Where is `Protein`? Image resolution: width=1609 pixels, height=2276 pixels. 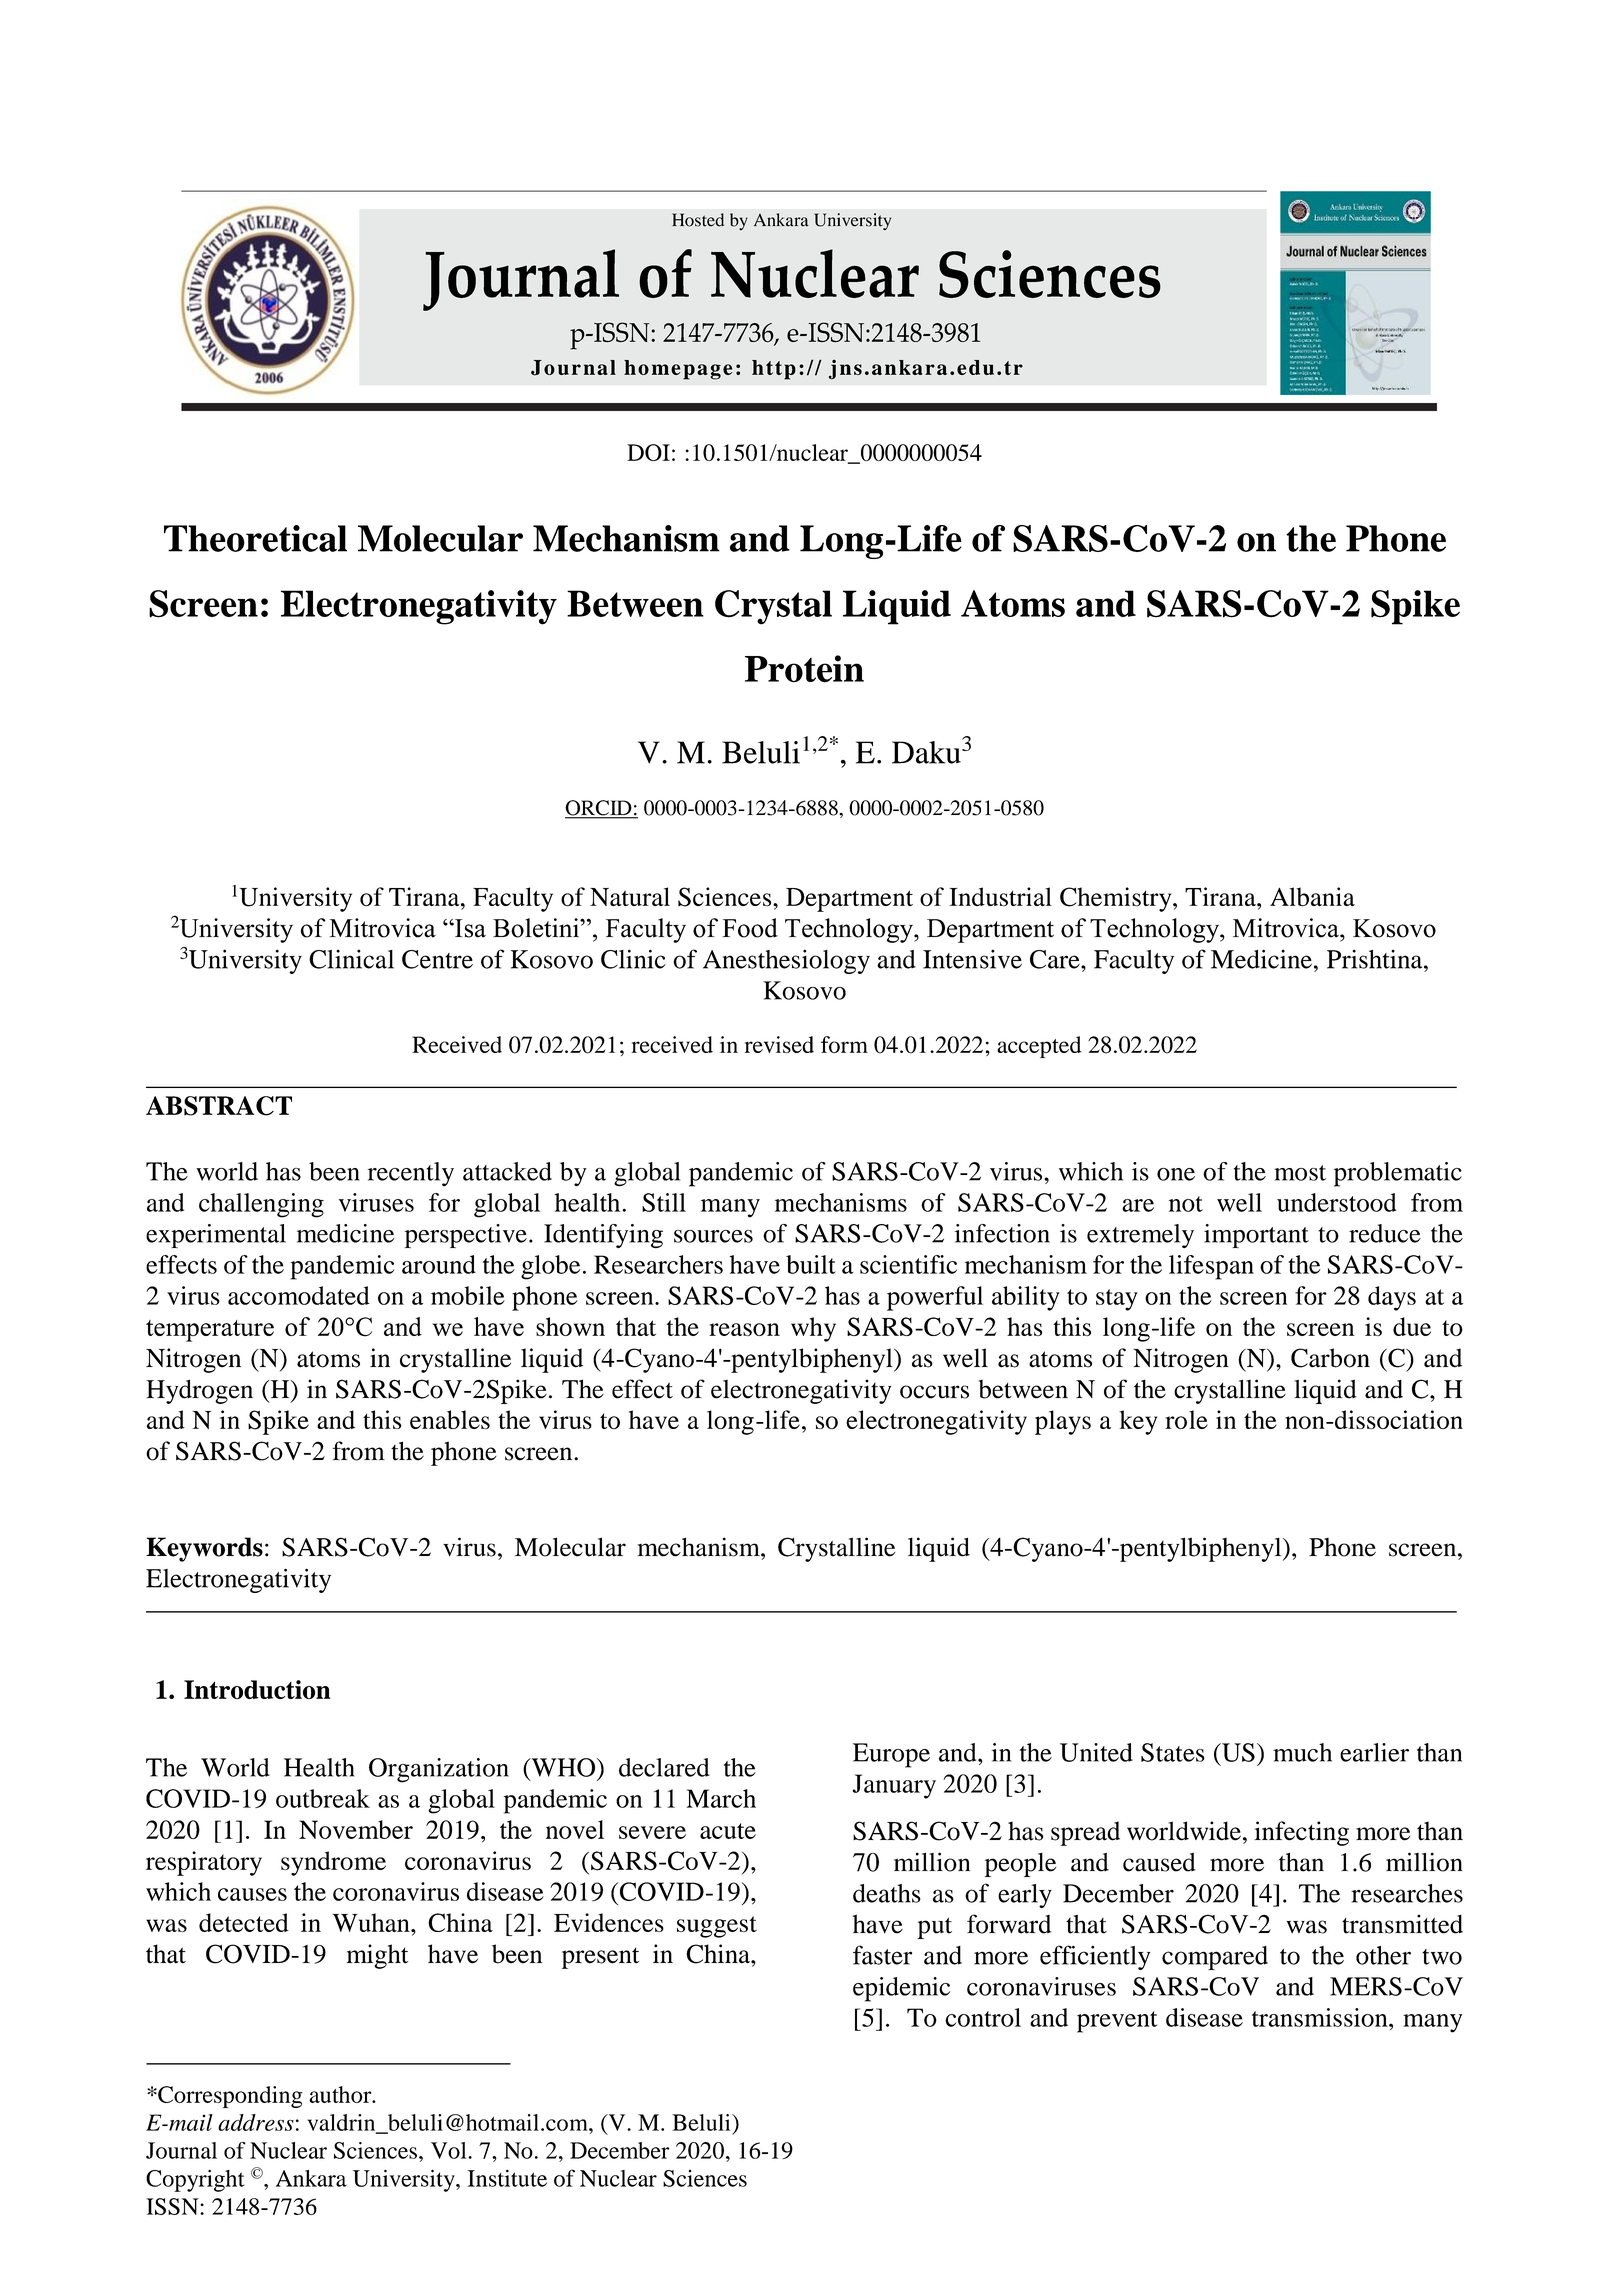 Protein is located at coordinates (804, 669).
